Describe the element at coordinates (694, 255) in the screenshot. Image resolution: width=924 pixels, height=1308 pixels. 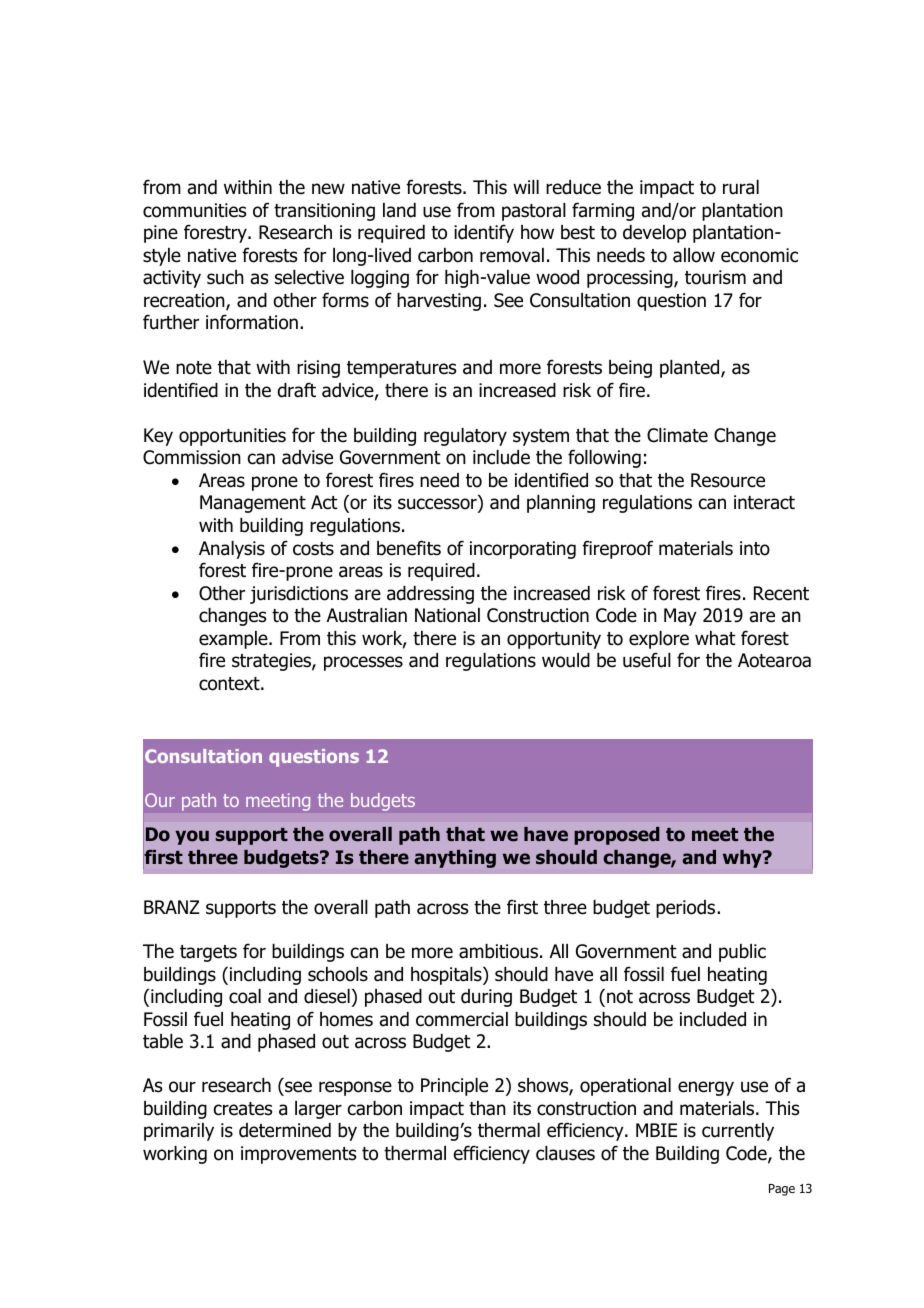
I see `allow` at that location.
